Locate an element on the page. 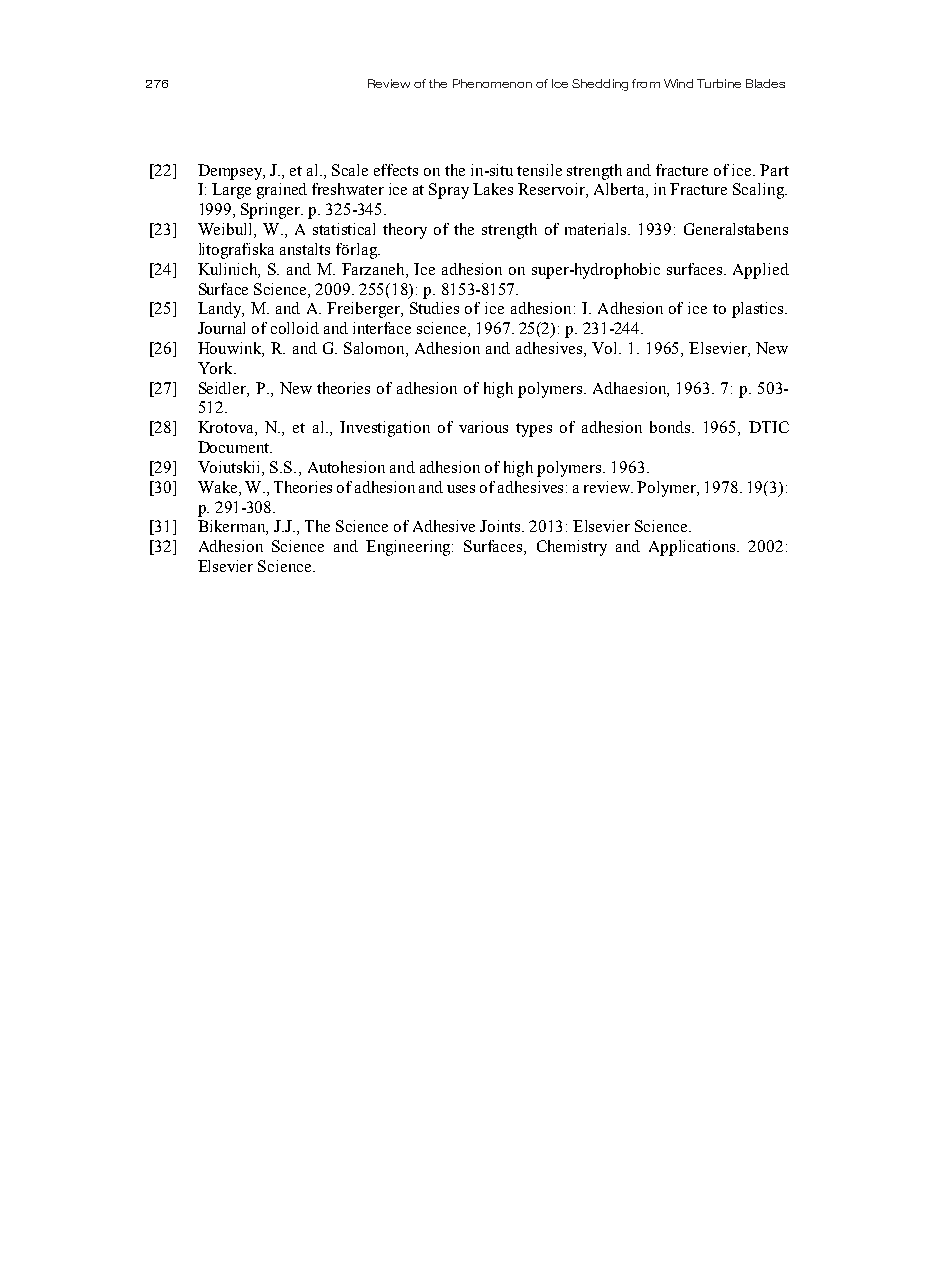  Phenomenon is located at coordinates (492, 83).
